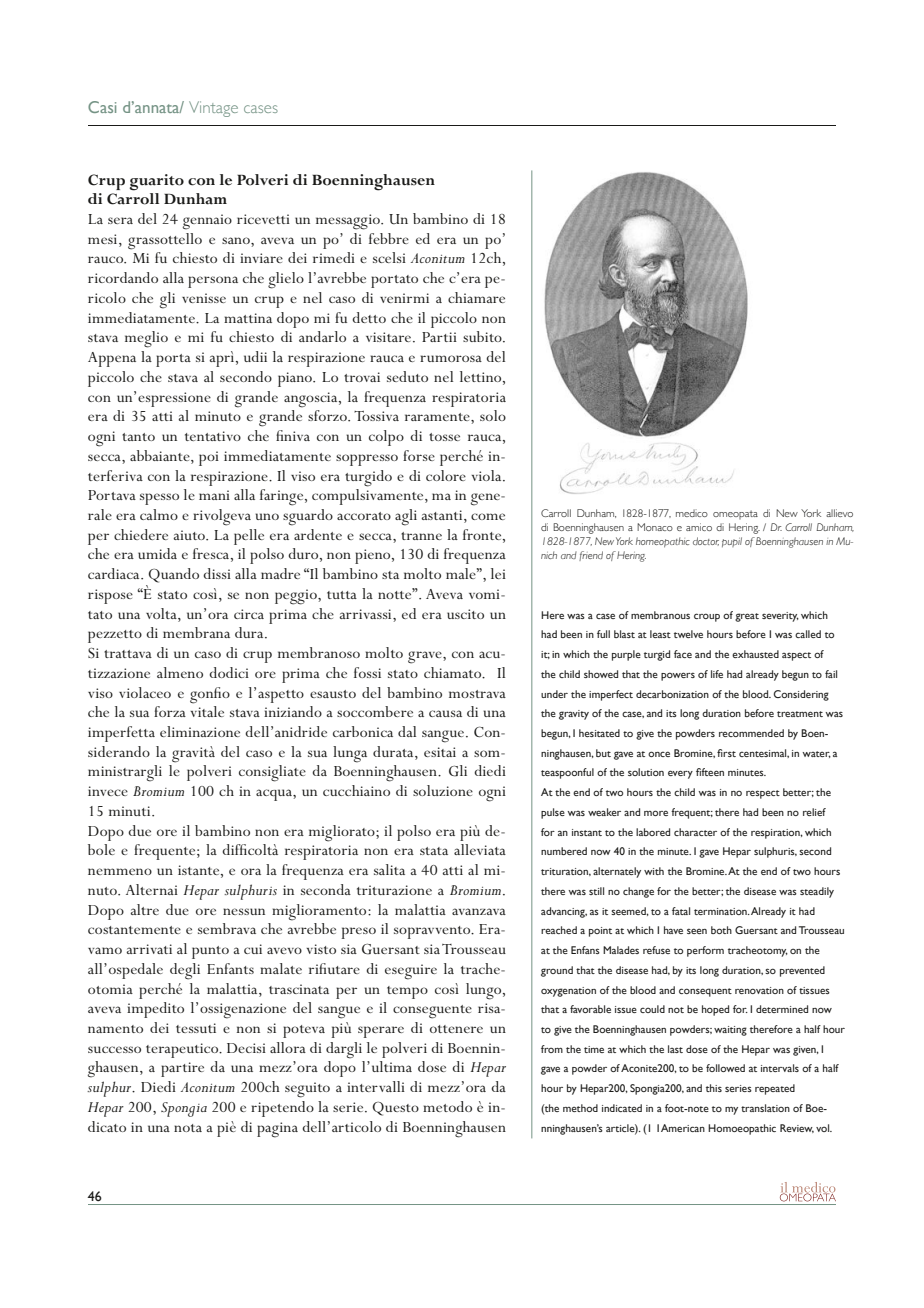 The height and width of the screenshot is (1308, 924). I want to click on acqua, so click(275, 795).
